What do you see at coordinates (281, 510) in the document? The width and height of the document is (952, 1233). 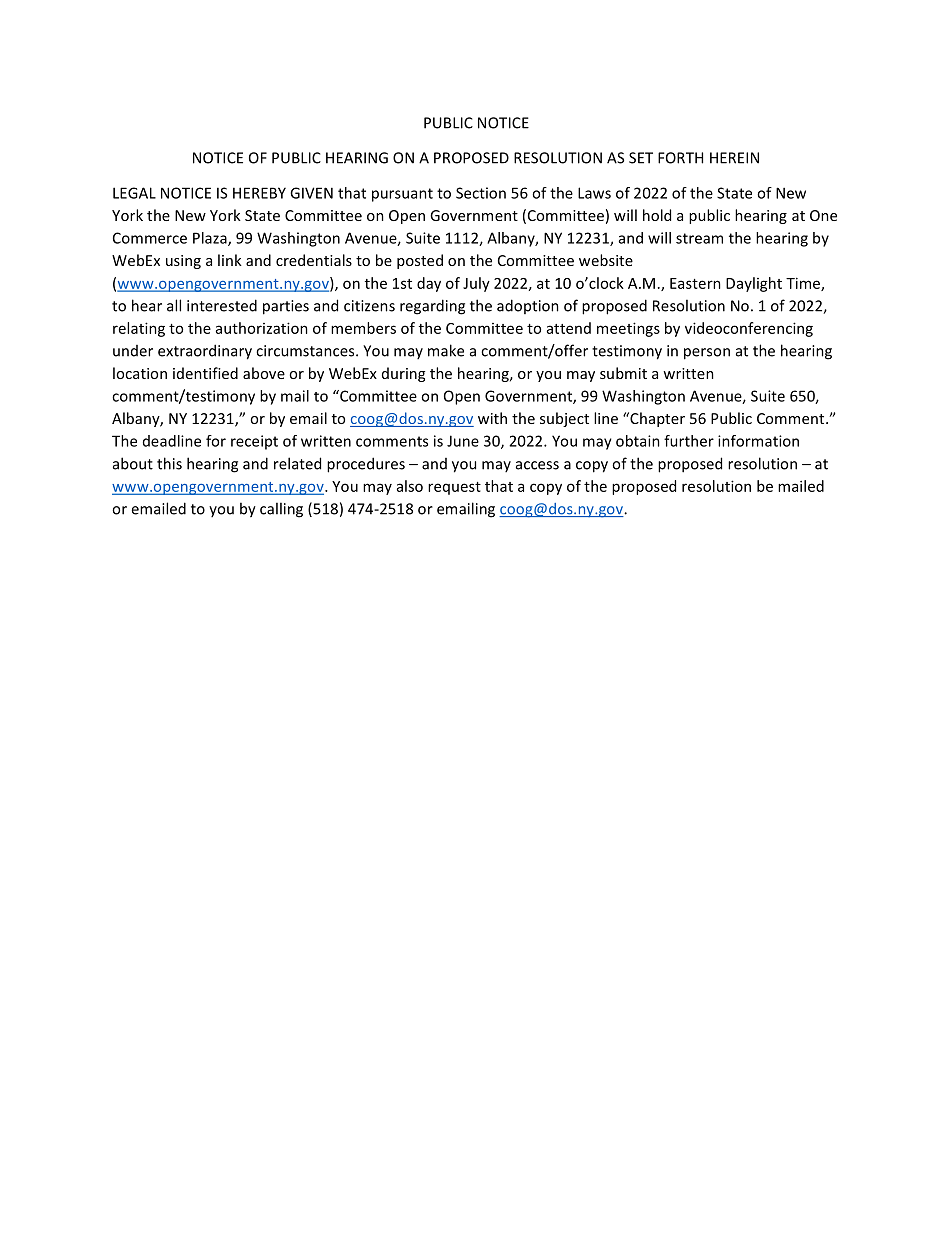 I see `calling` at bounding box center [281, 510].
